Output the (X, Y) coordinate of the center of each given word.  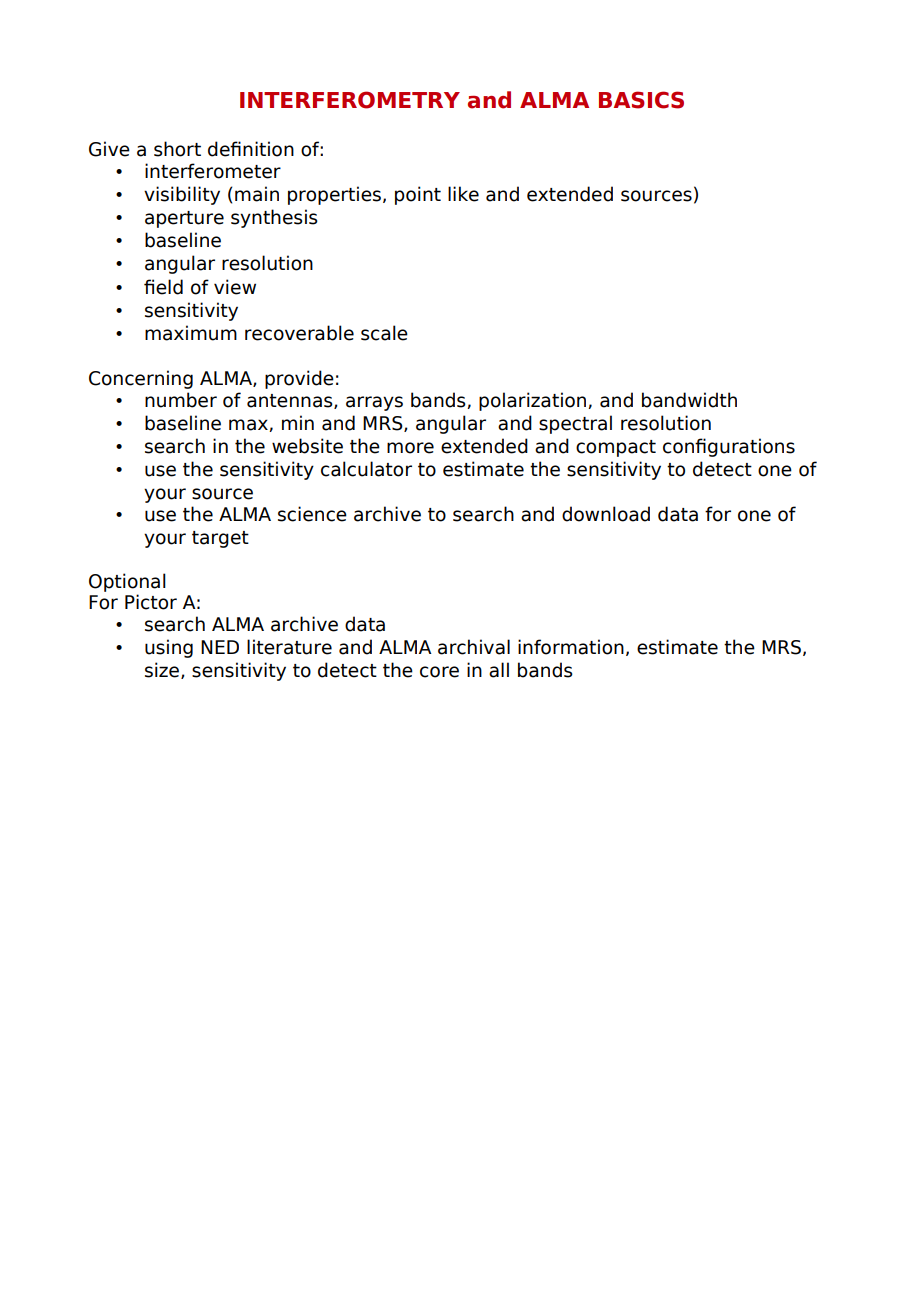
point (418, 195)
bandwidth (689, 400)
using (169, 648)
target (220, 539)
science (312, 514)
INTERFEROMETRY (350, 100)
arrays (374, 403)
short (177, 149)
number (181, 400)
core (439, 672)
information (571, 647)
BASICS (641, 100)
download (606, 514)
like (463, 194)
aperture (184, 219)
